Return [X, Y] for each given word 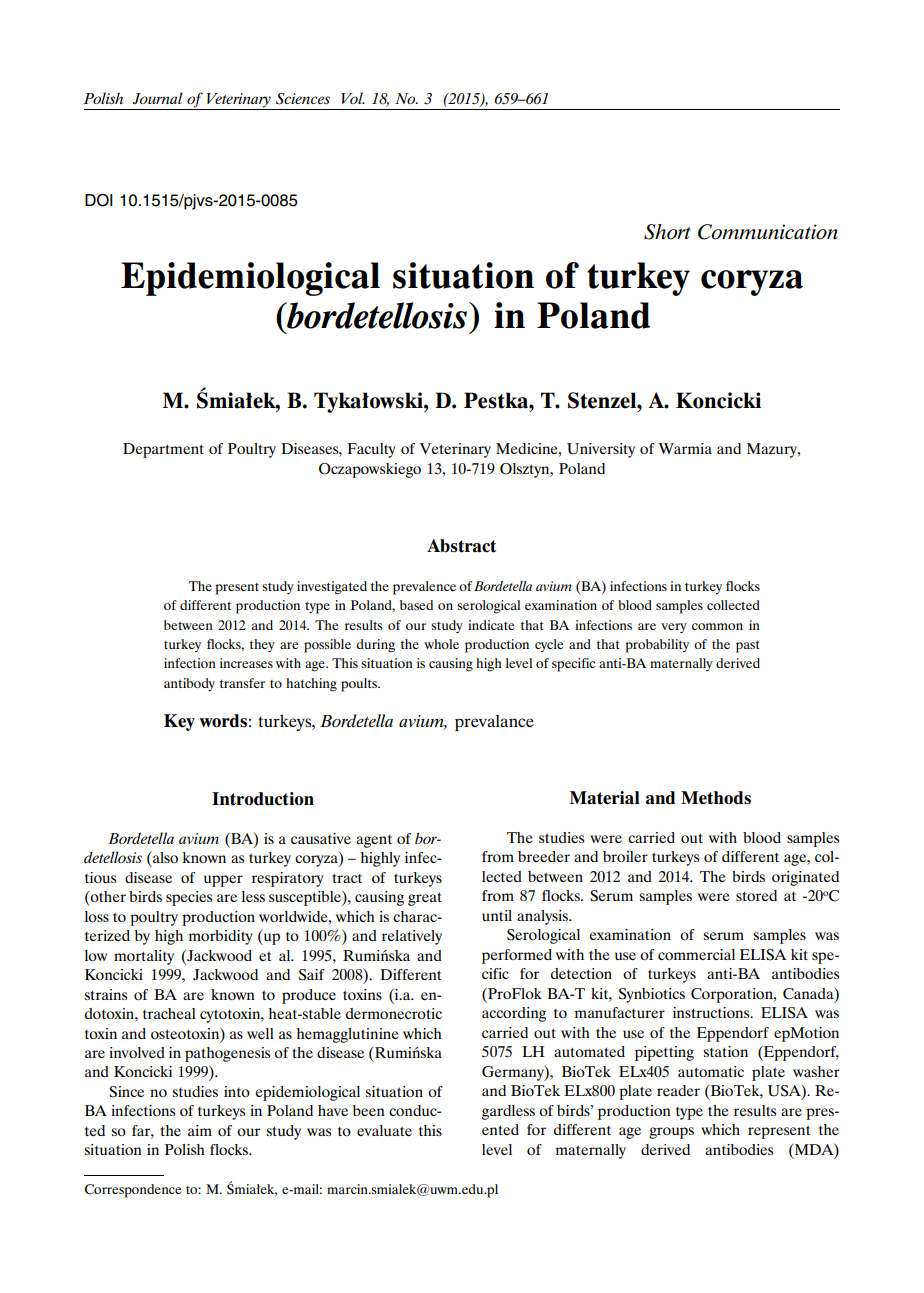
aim [200, 1130]
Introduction [263, 799]
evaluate [384, 1130]
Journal [158, 98]
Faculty [371, 450]
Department [163, 450]
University [601, 450]
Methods [716, 798]
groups [671, 1133]
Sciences [303, 99]
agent [374, 841]
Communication [768, 232]
